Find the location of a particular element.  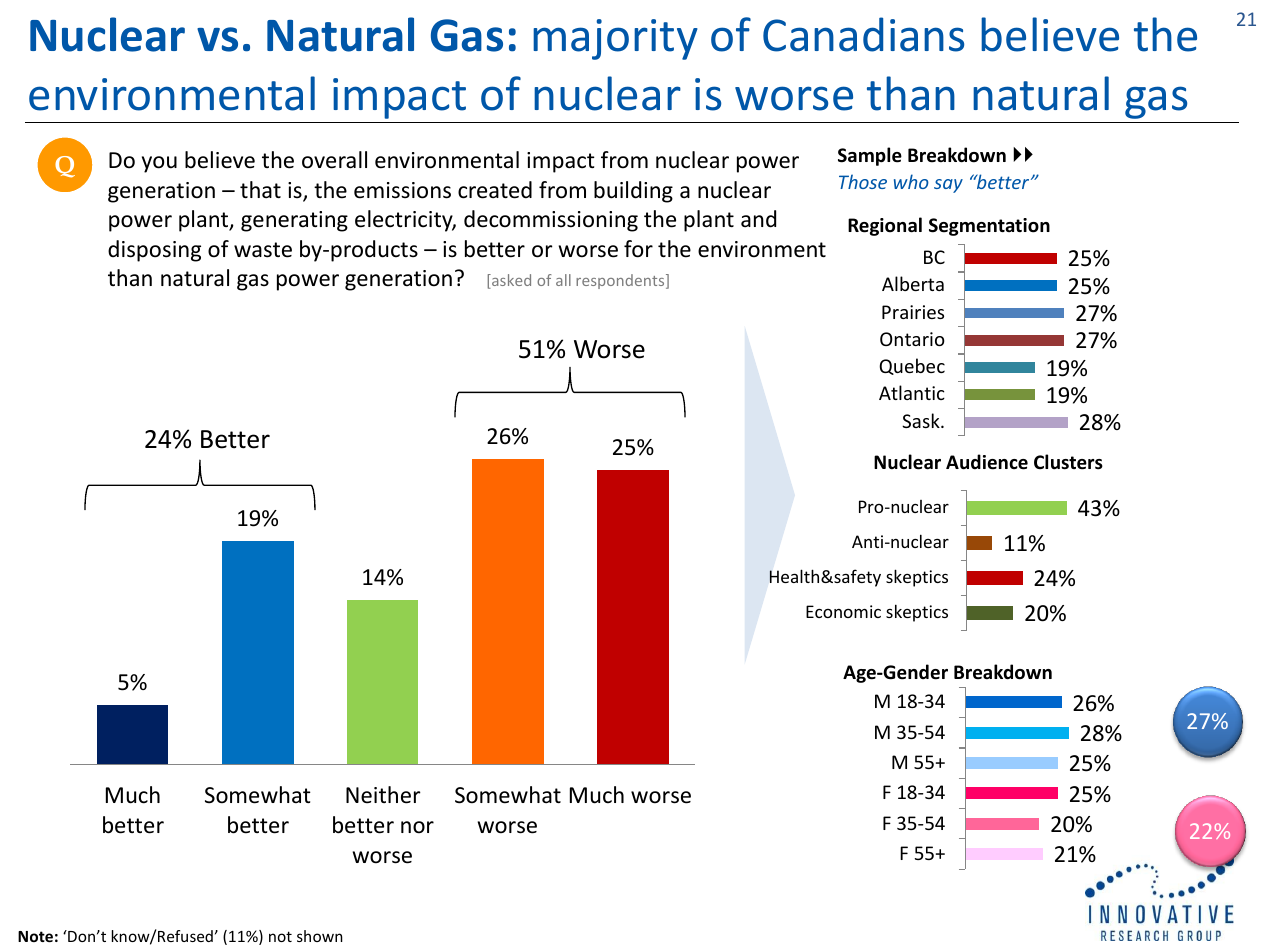

Economic is located at coordinates (843, 611).
